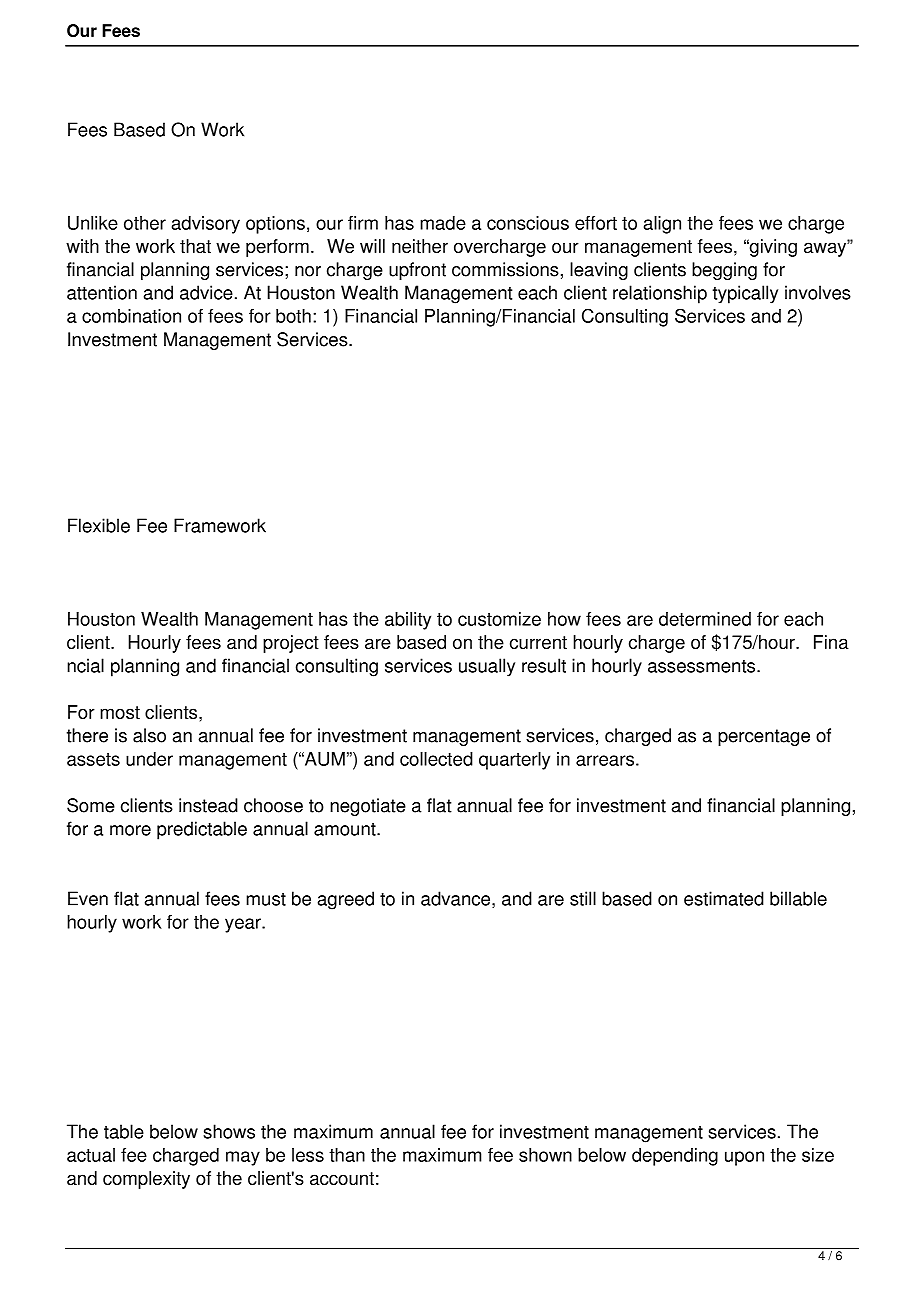  Describe the element at coordinates (130, 830) in the document. I see `more` at that location.
